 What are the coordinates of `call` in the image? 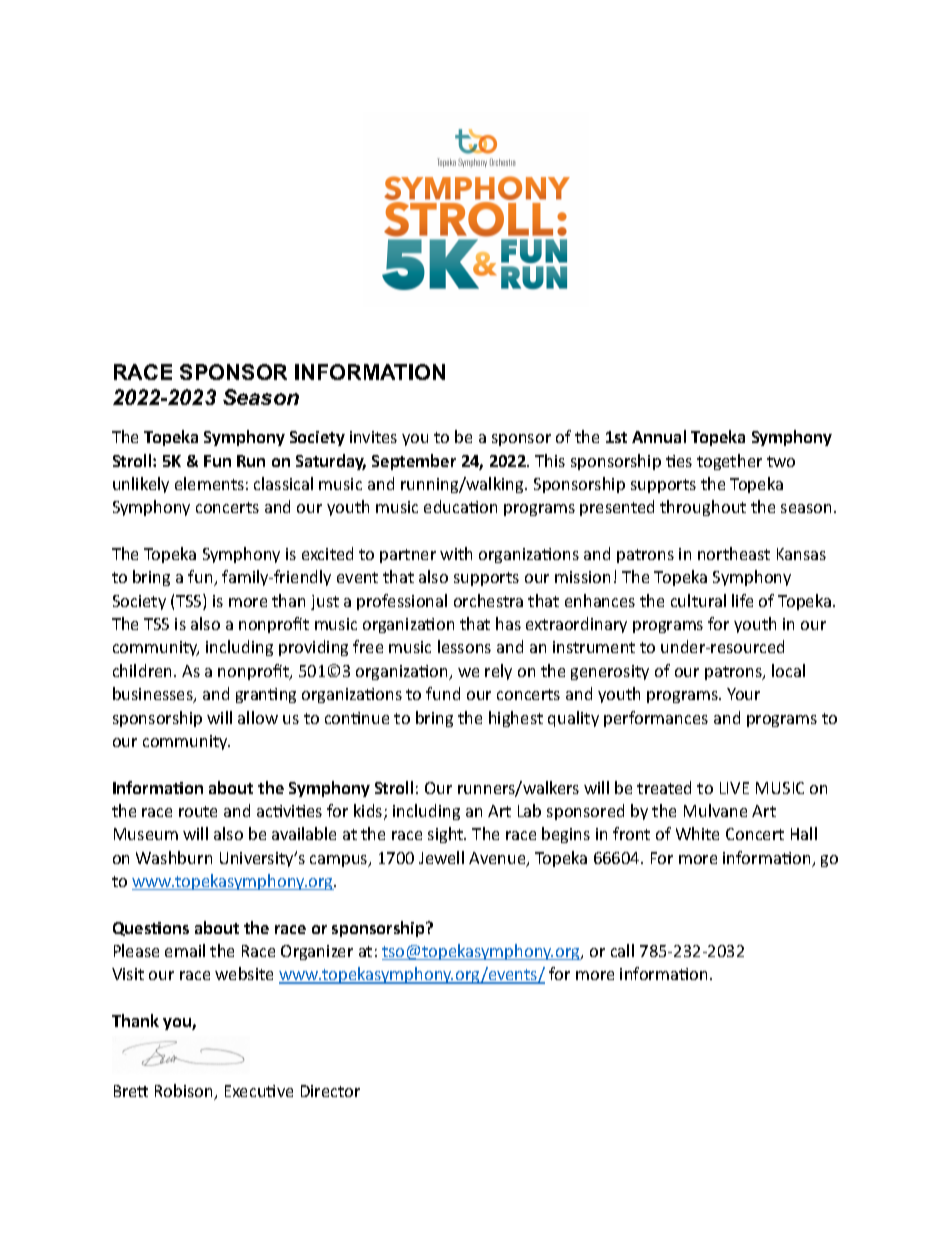 It's located at (622, 950).
